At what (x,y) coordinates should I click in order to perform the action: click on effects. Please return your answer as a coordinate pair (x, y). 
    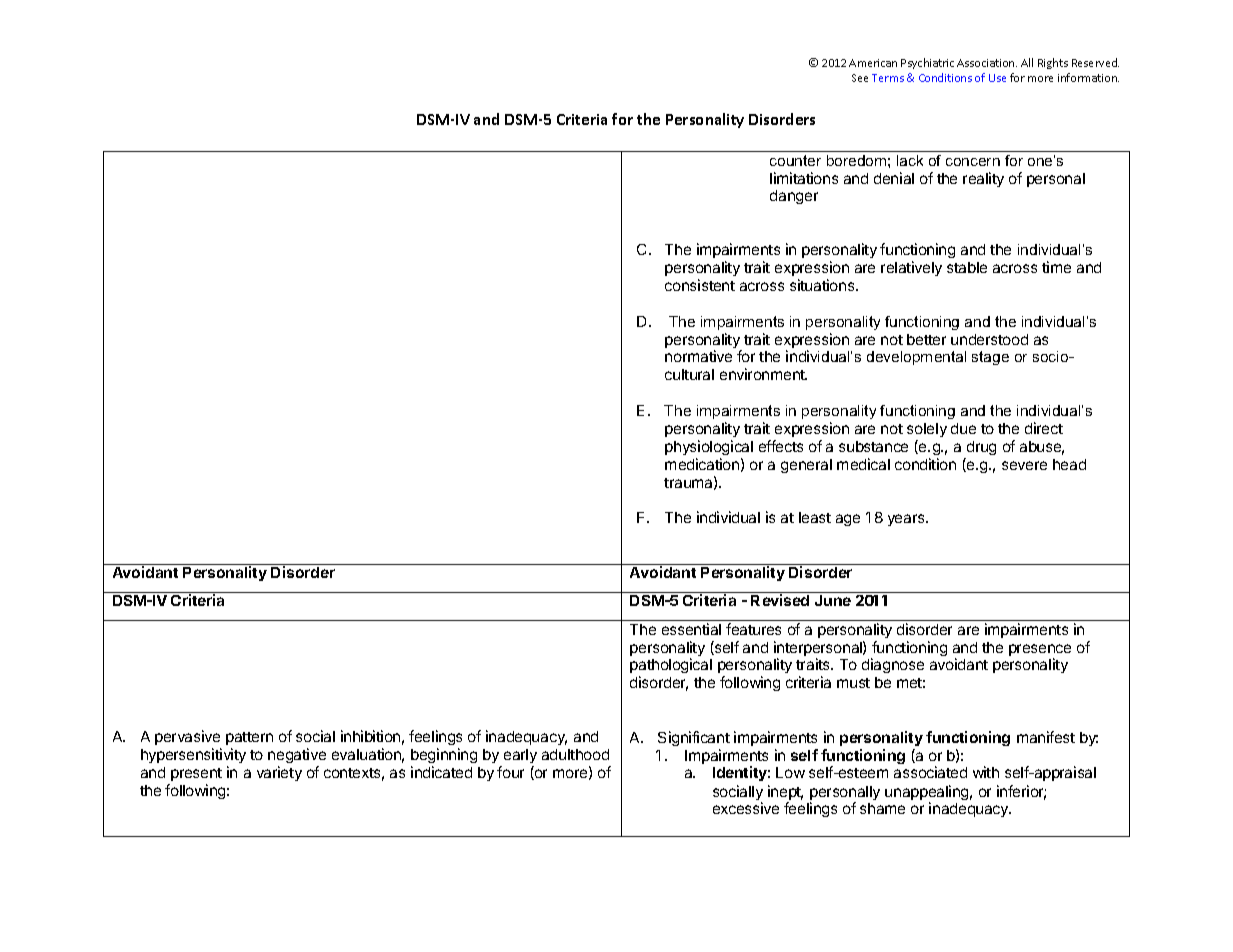
    Looking at the image, I should click on (781, 446).
